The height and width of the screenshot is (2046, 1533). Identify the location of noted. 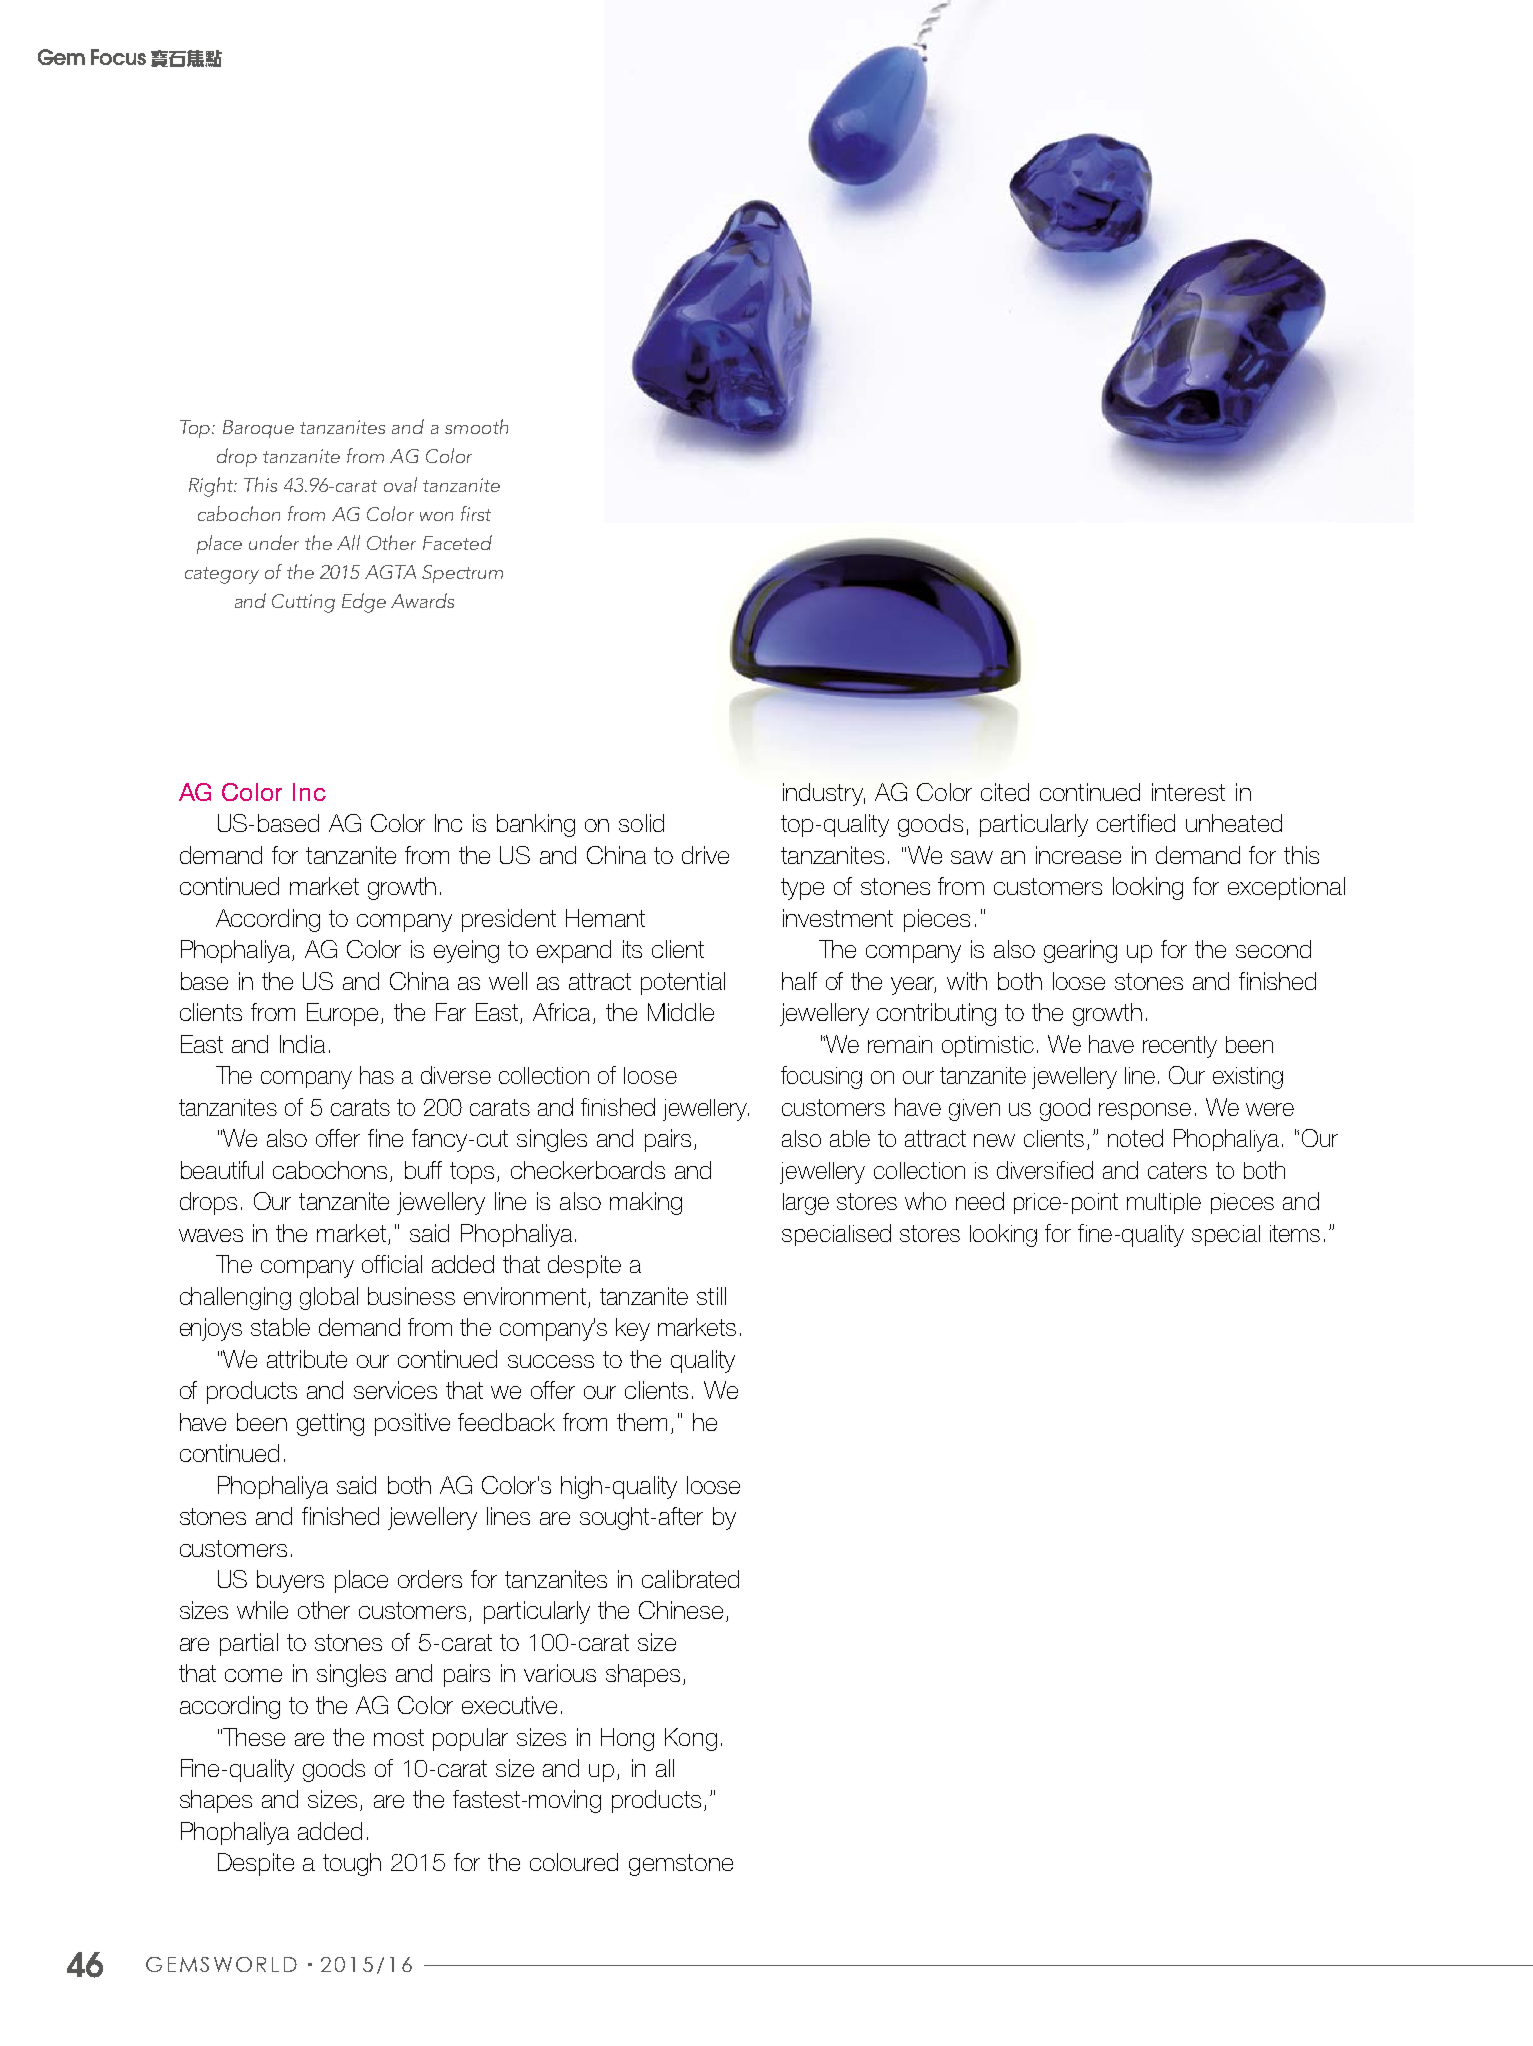
(1135, 1138).
